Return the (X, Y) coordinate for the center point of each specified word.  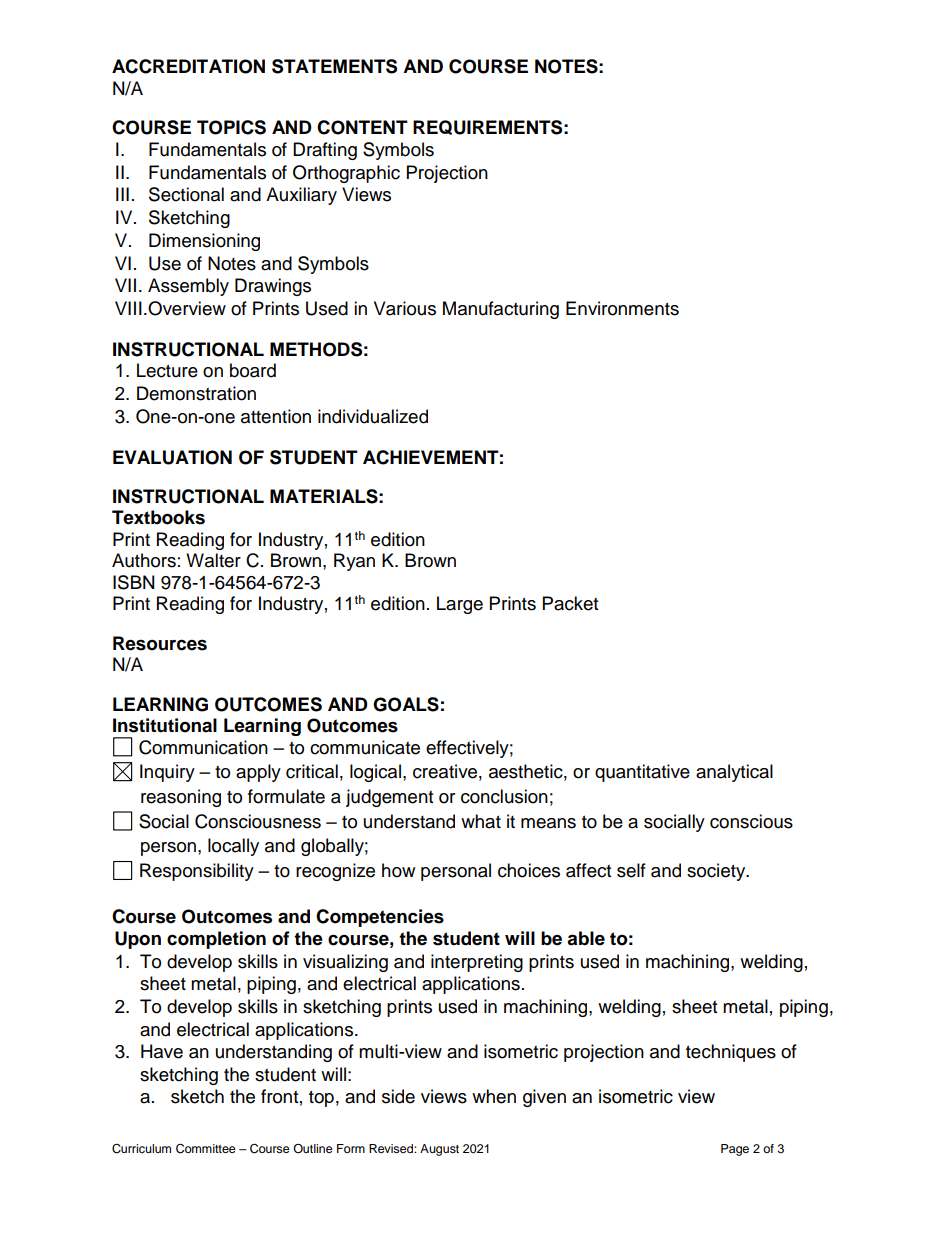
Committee (206, 1148)
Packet (570, 603)
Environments (622, 308)
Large (460, 605)
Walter (213, 560)
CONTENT (362, 127)
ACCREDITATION (188, 66)
